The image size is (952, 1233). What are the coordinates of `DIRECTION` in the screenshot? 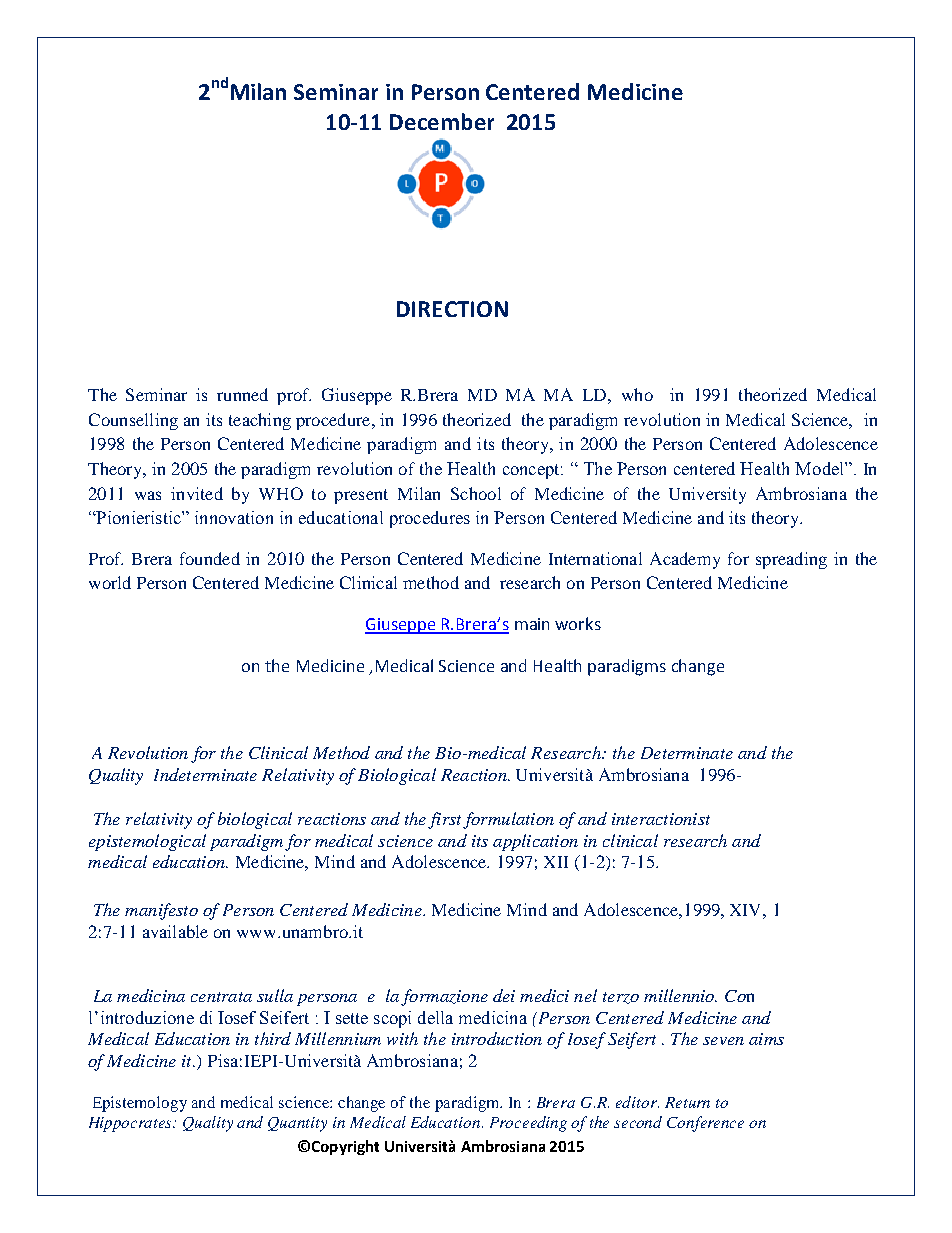 It's located at (452, 309).
